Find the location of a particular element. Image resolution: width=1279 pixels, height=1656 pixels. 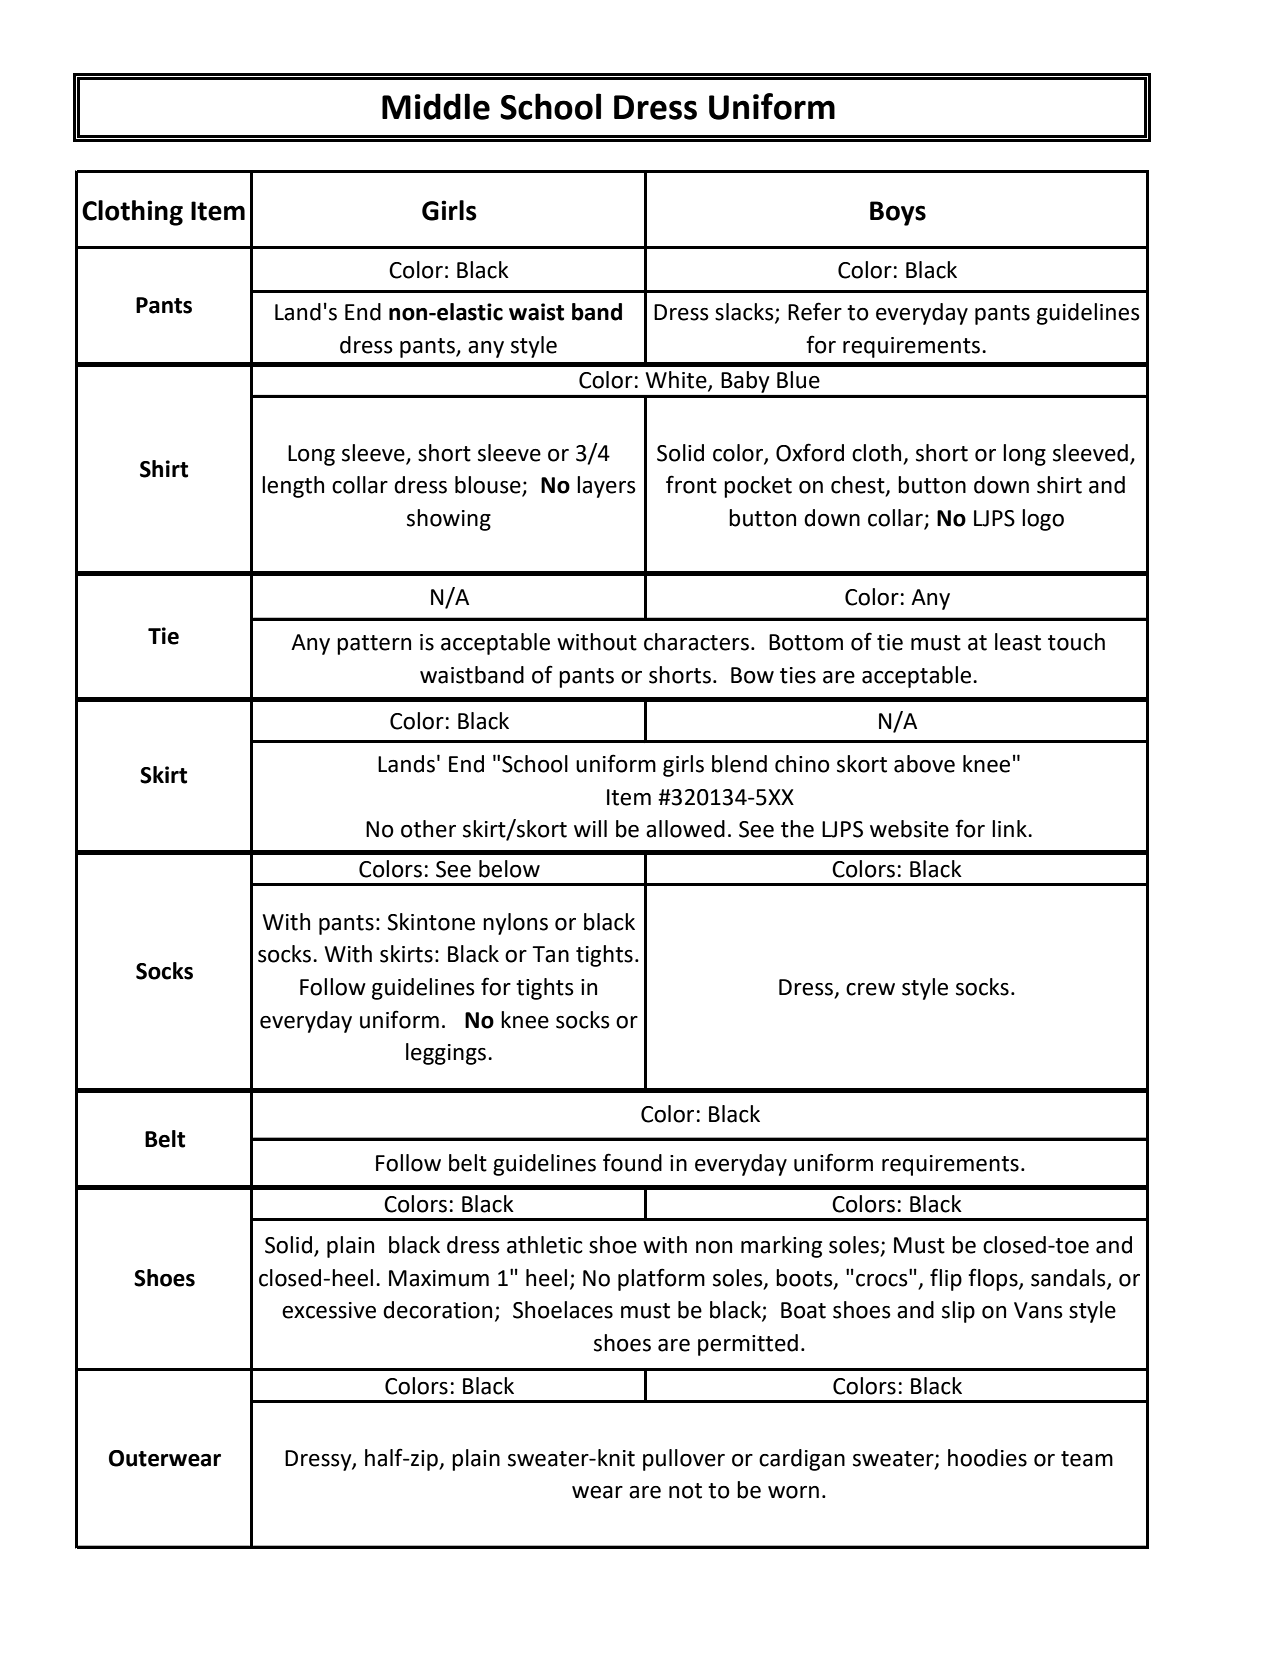

pullover is located at coordinates (684, 1460).
